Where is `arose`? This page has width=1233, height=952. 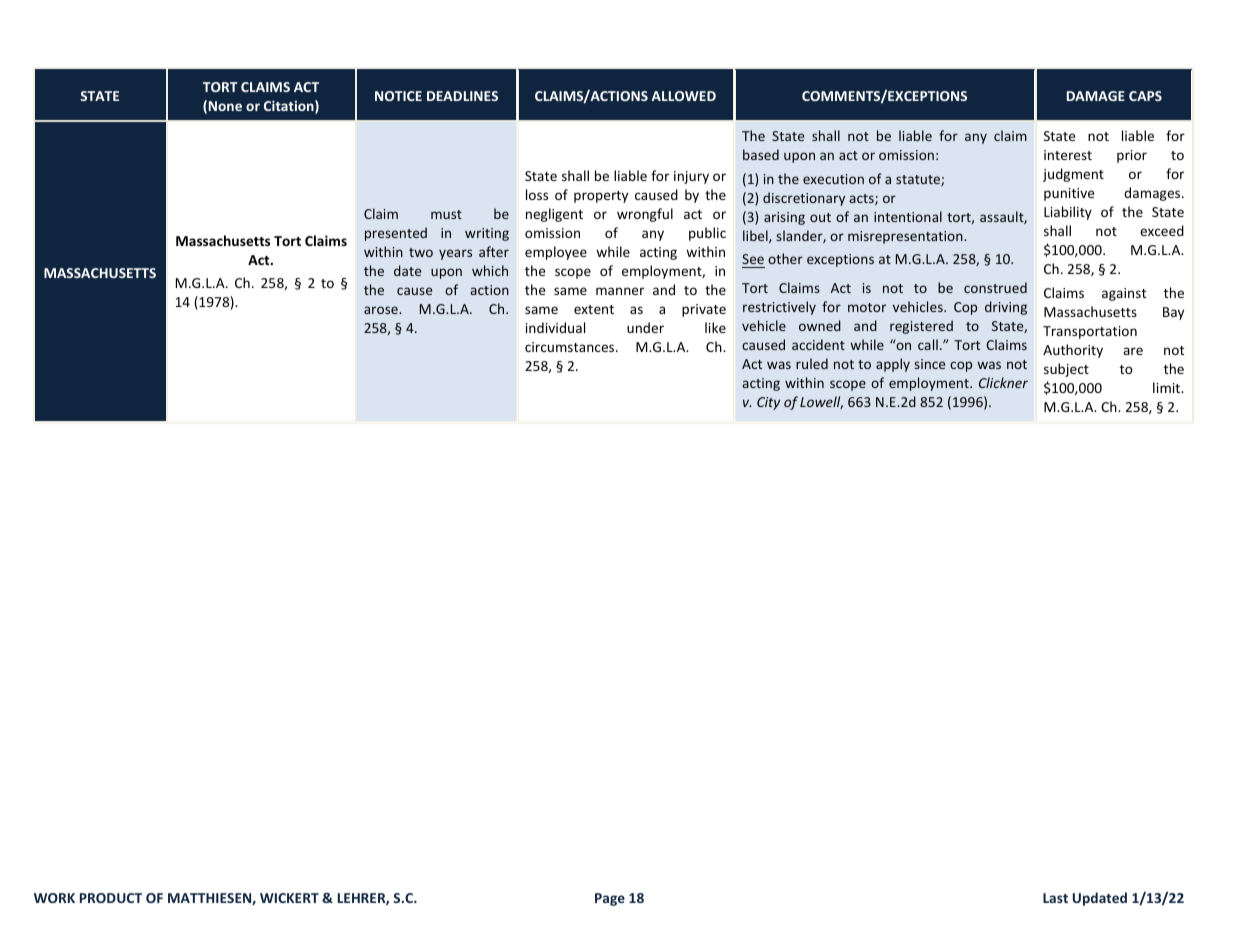 arose is located at coordinates (382, 310).
